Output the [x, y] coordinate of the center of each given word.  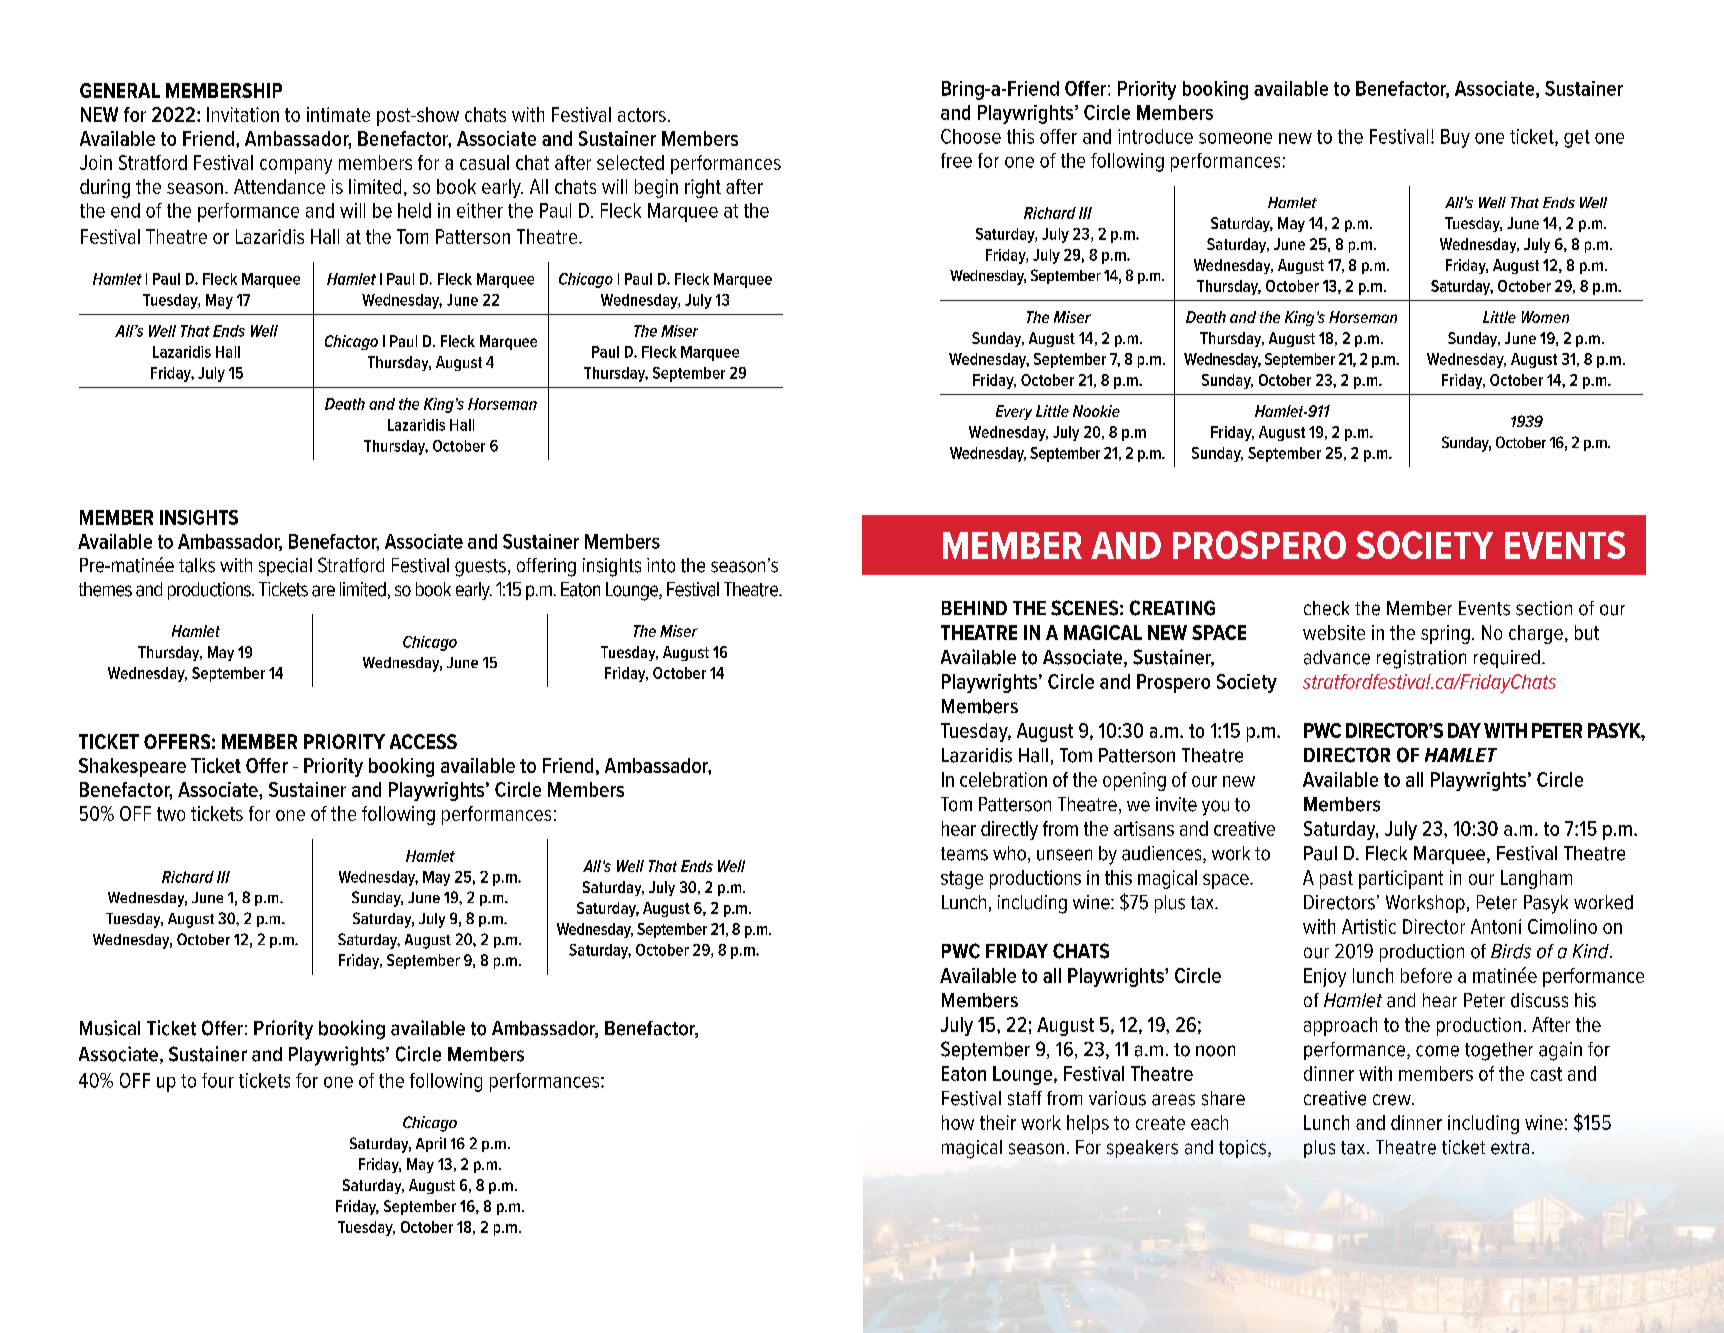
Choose [971, 136]
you [1215, 808]
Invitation [243, 114]
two [171, 814]
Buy [1455, 138]
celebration [1003, 779]
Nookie [1096, 411]
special [285, 567]
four [218, 1080]
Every [1014, 412]
